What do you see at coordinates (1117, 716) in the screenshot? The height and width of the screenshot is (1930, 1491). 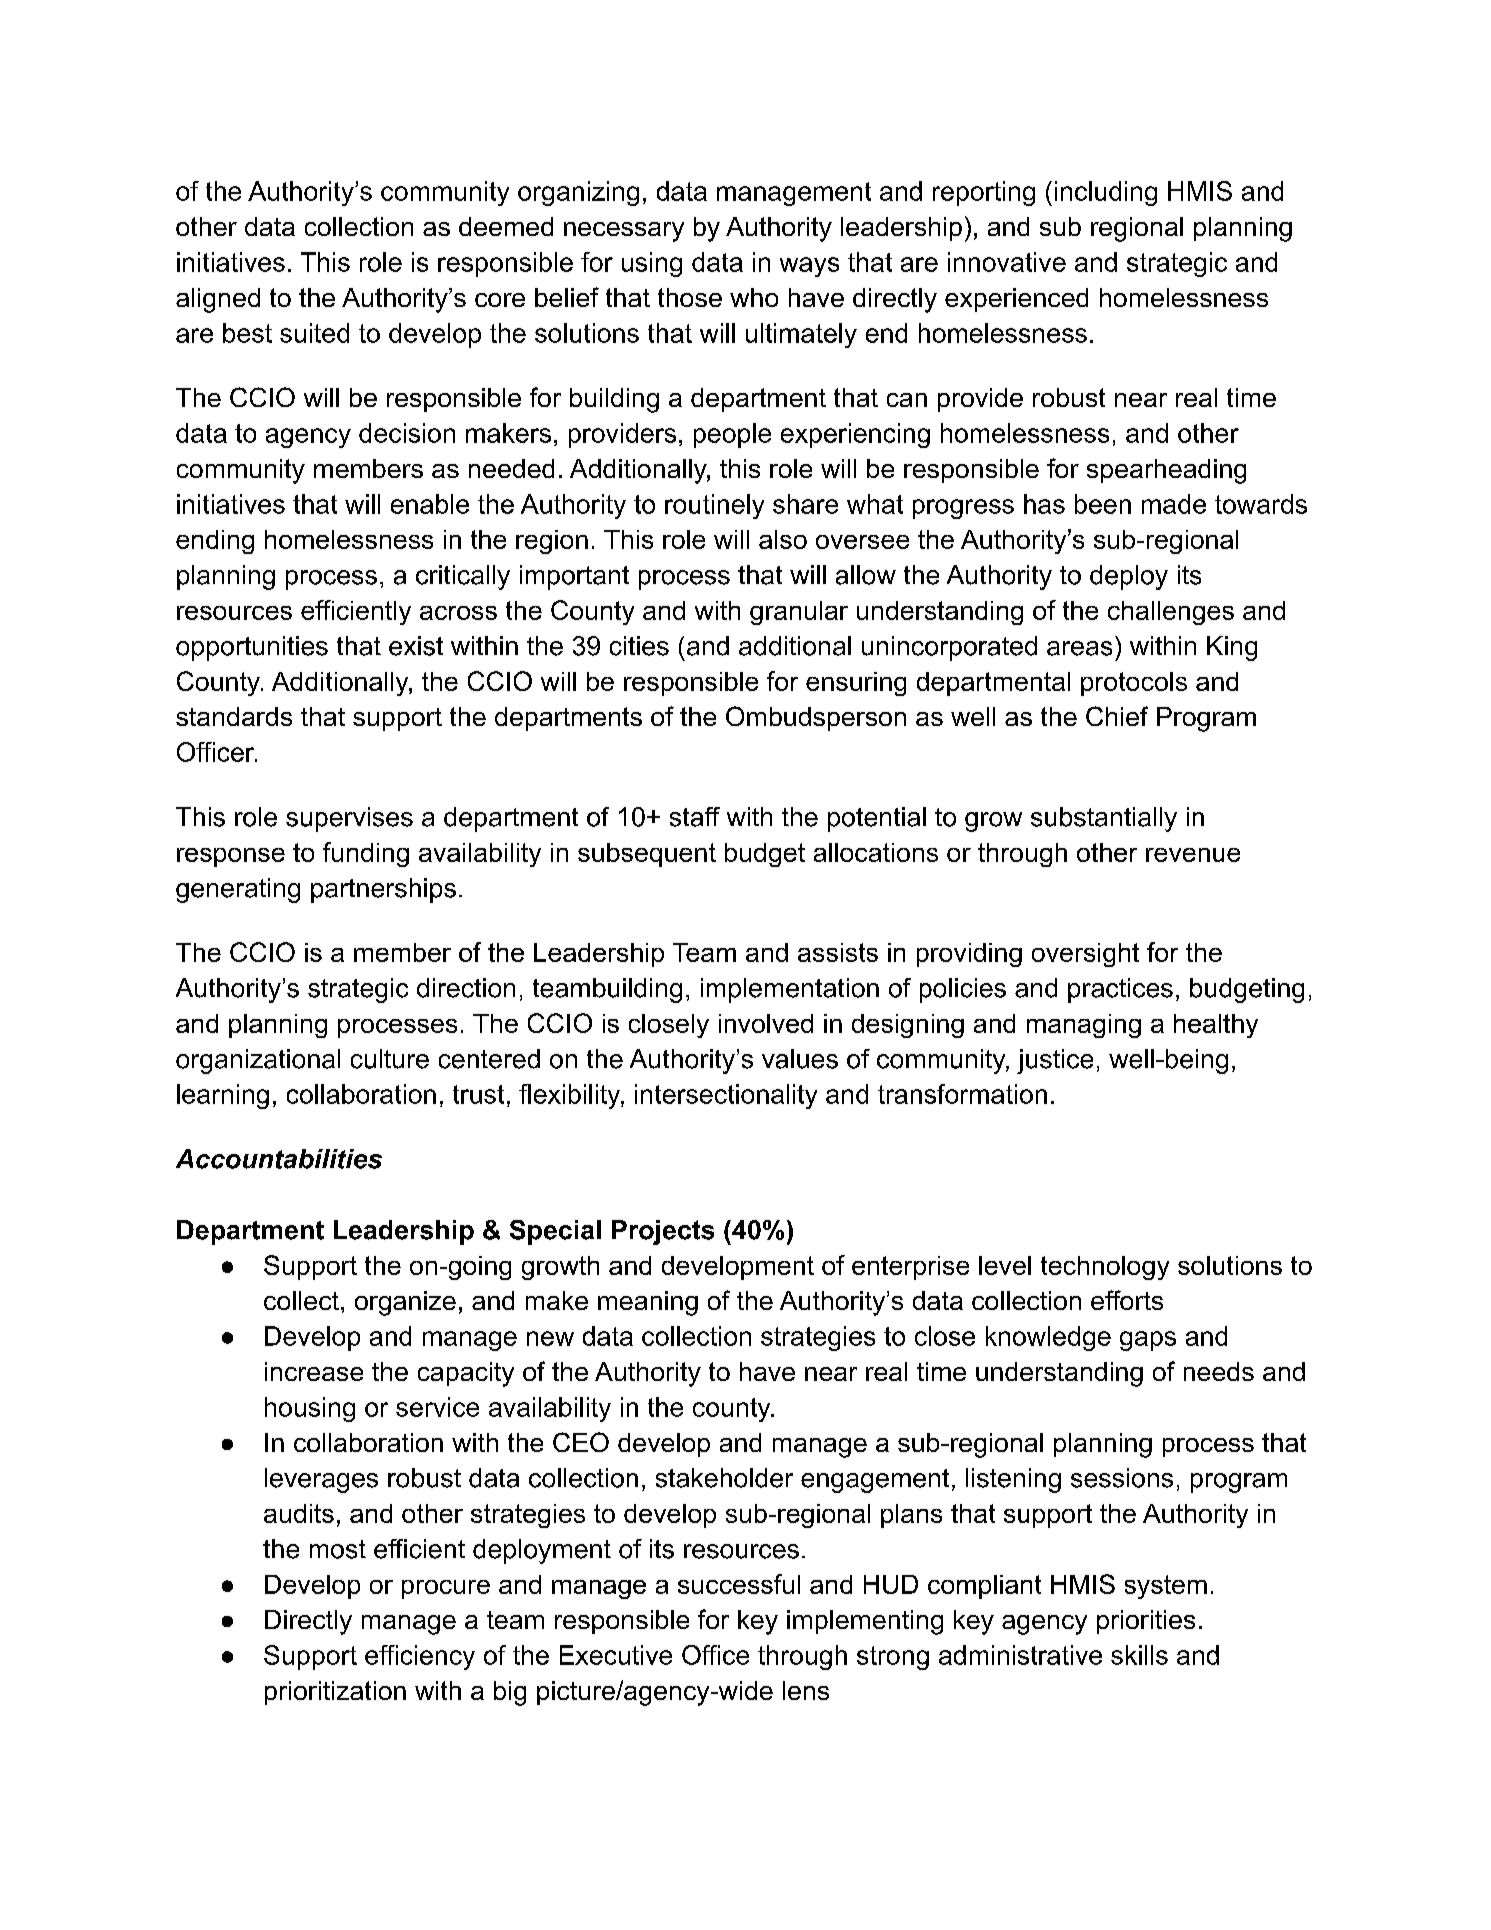 I see `Chief` at bounding box center [1117, 716].
